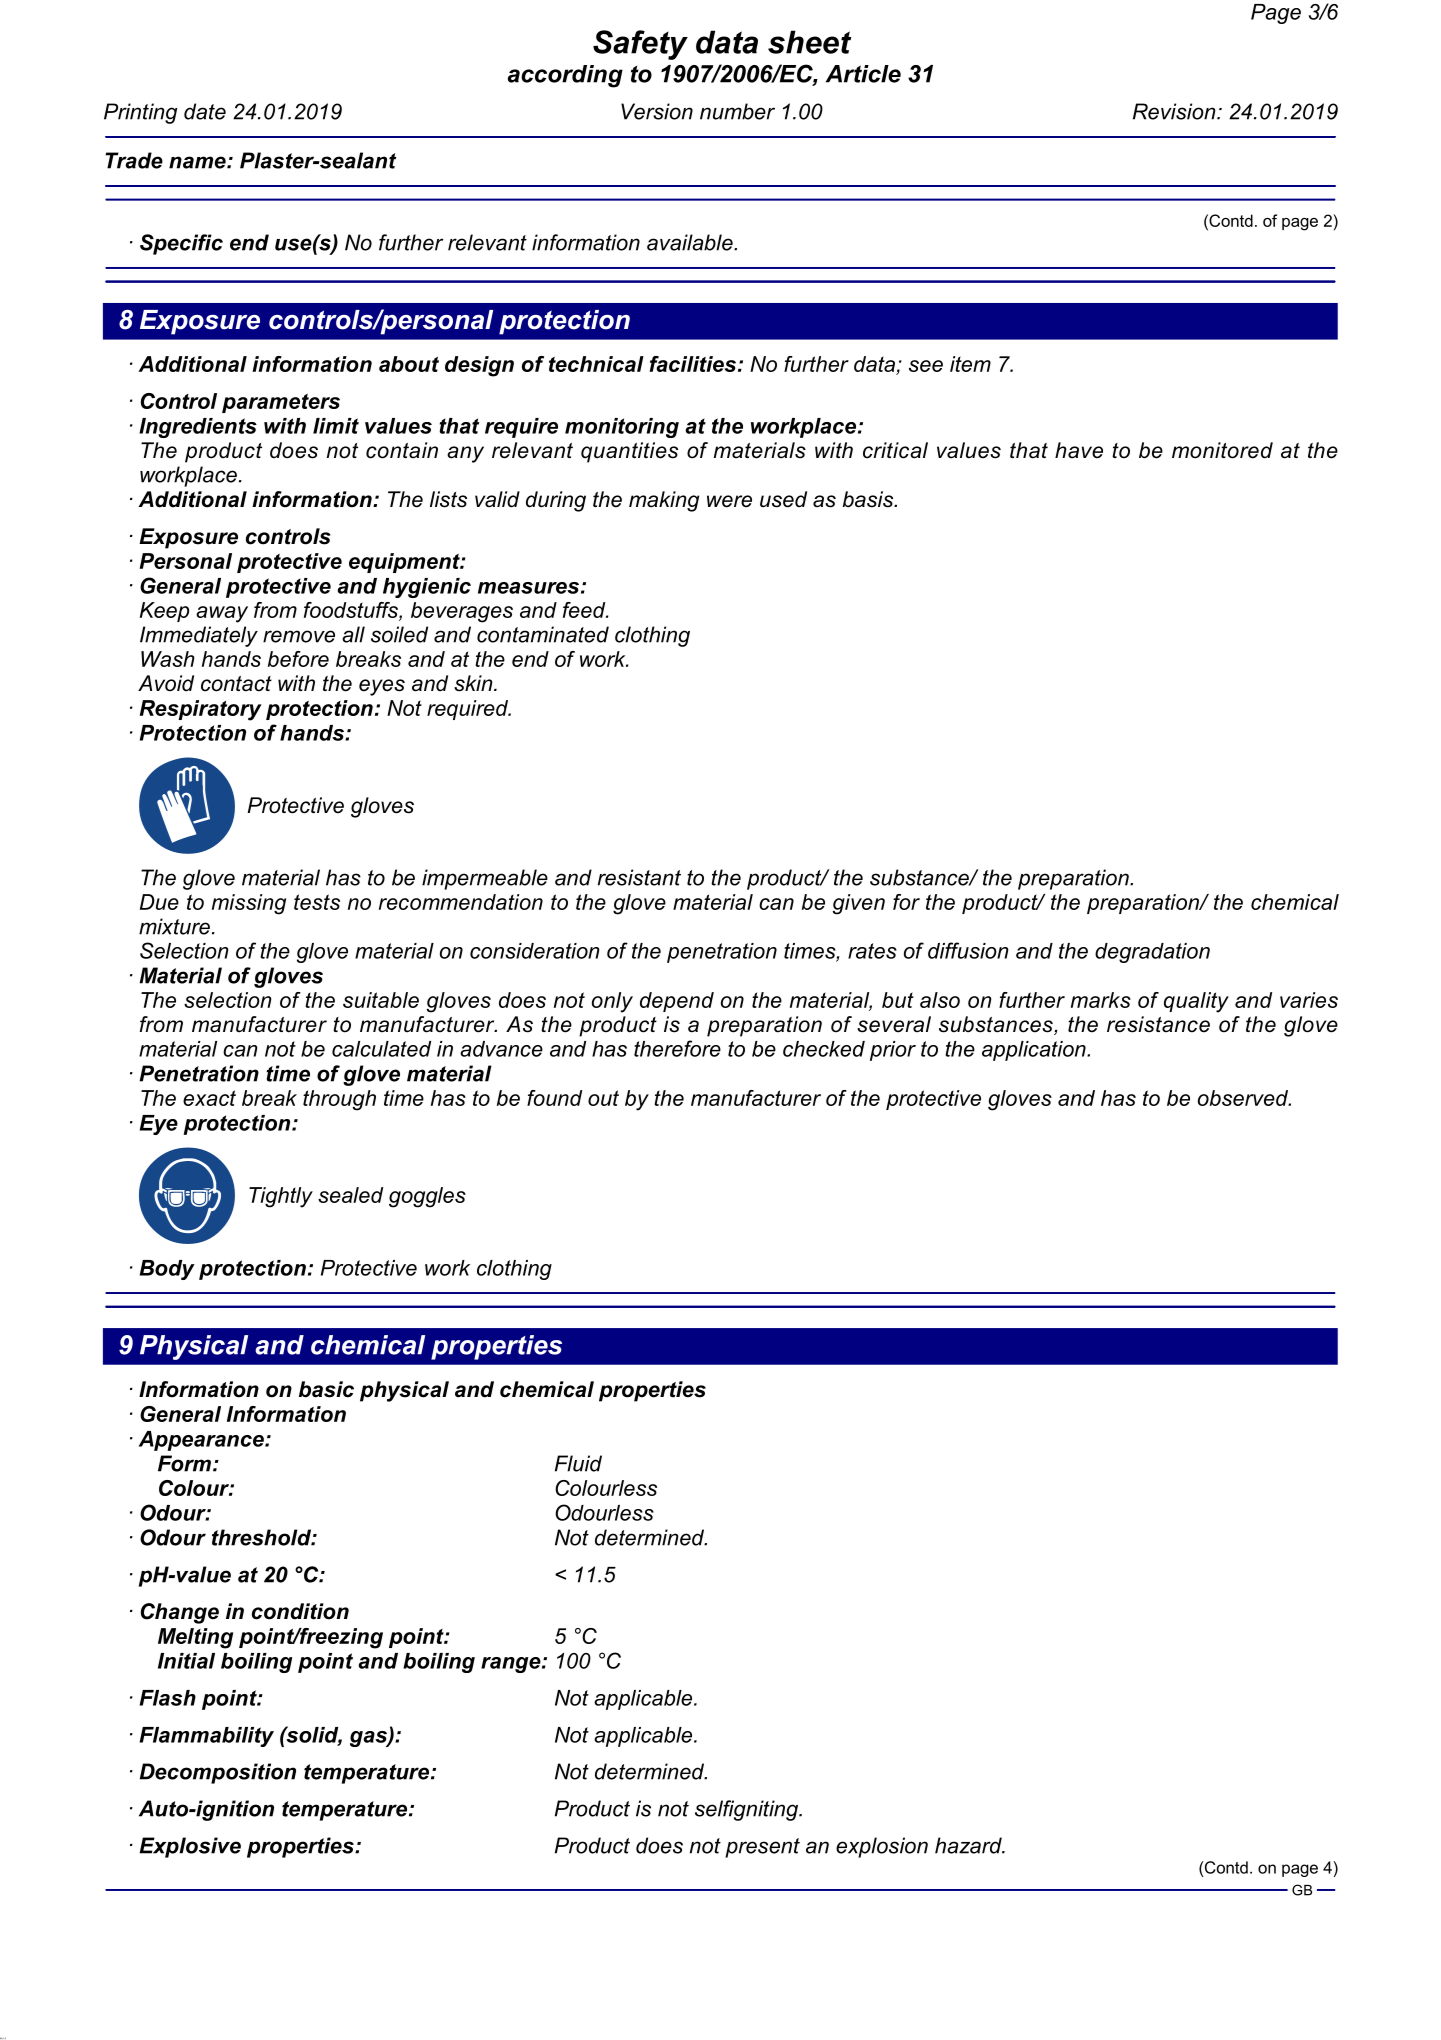 The image size is (1441, 2040). I want to click on present, so click(762, 1848).
